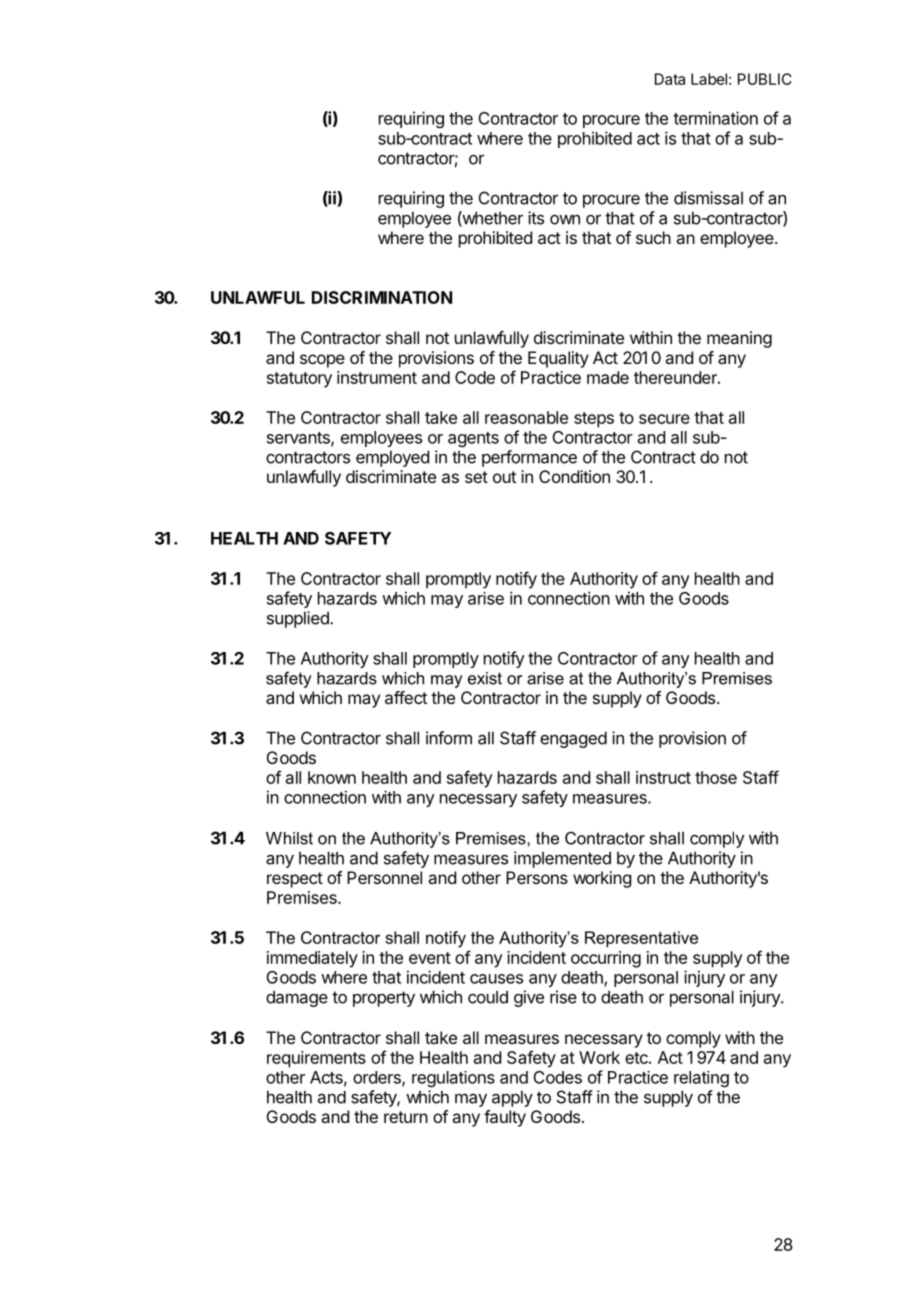  I want to click on instrument, so click(377, 377).
